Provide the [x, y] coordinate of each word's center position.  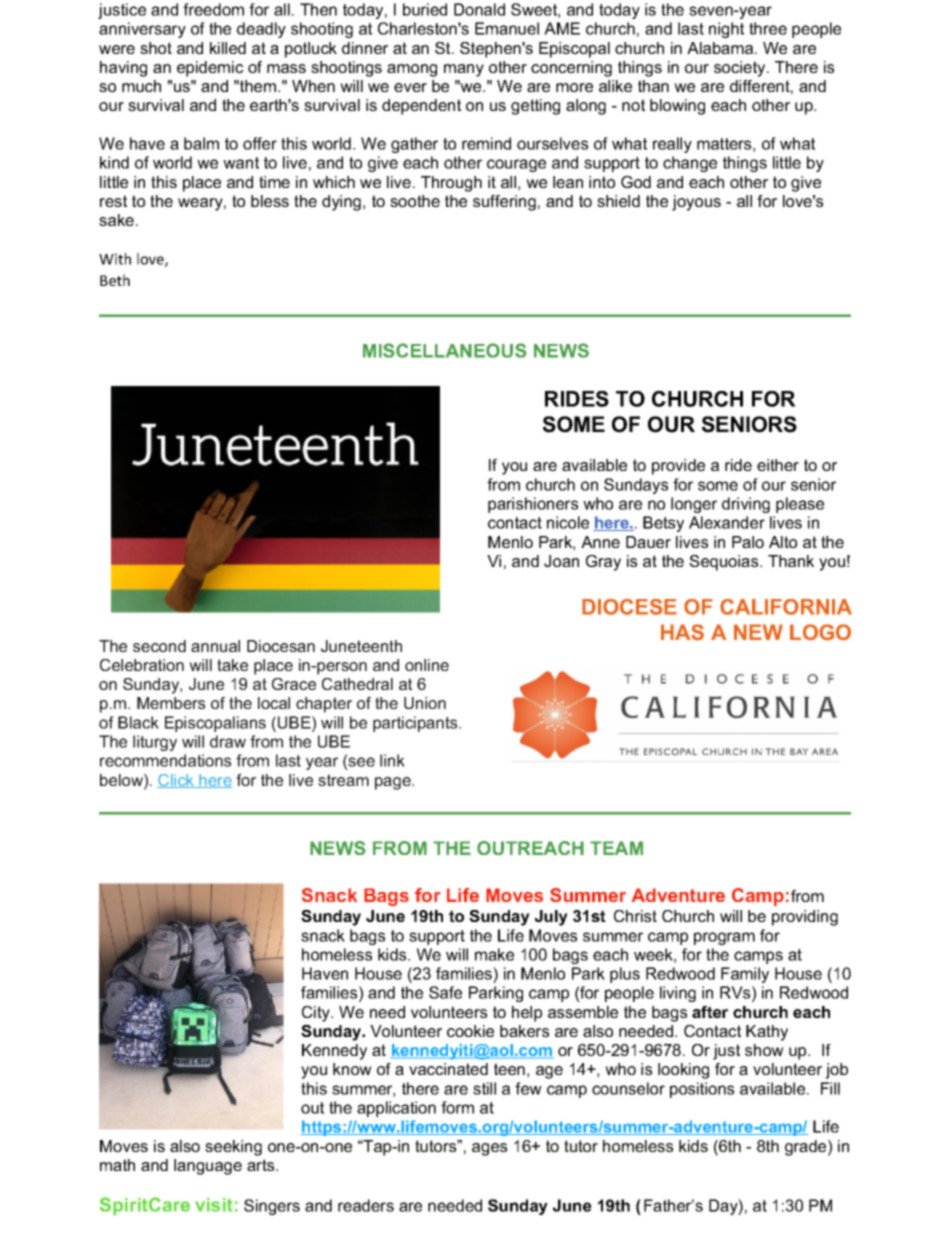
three [768, 28]
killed [228, 48]
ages [489, 1149]
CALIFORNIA [786, 607]
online [427, 665]
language [208, 1167]
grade [807, 1148]
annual [215, 646]
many [464, 70]
